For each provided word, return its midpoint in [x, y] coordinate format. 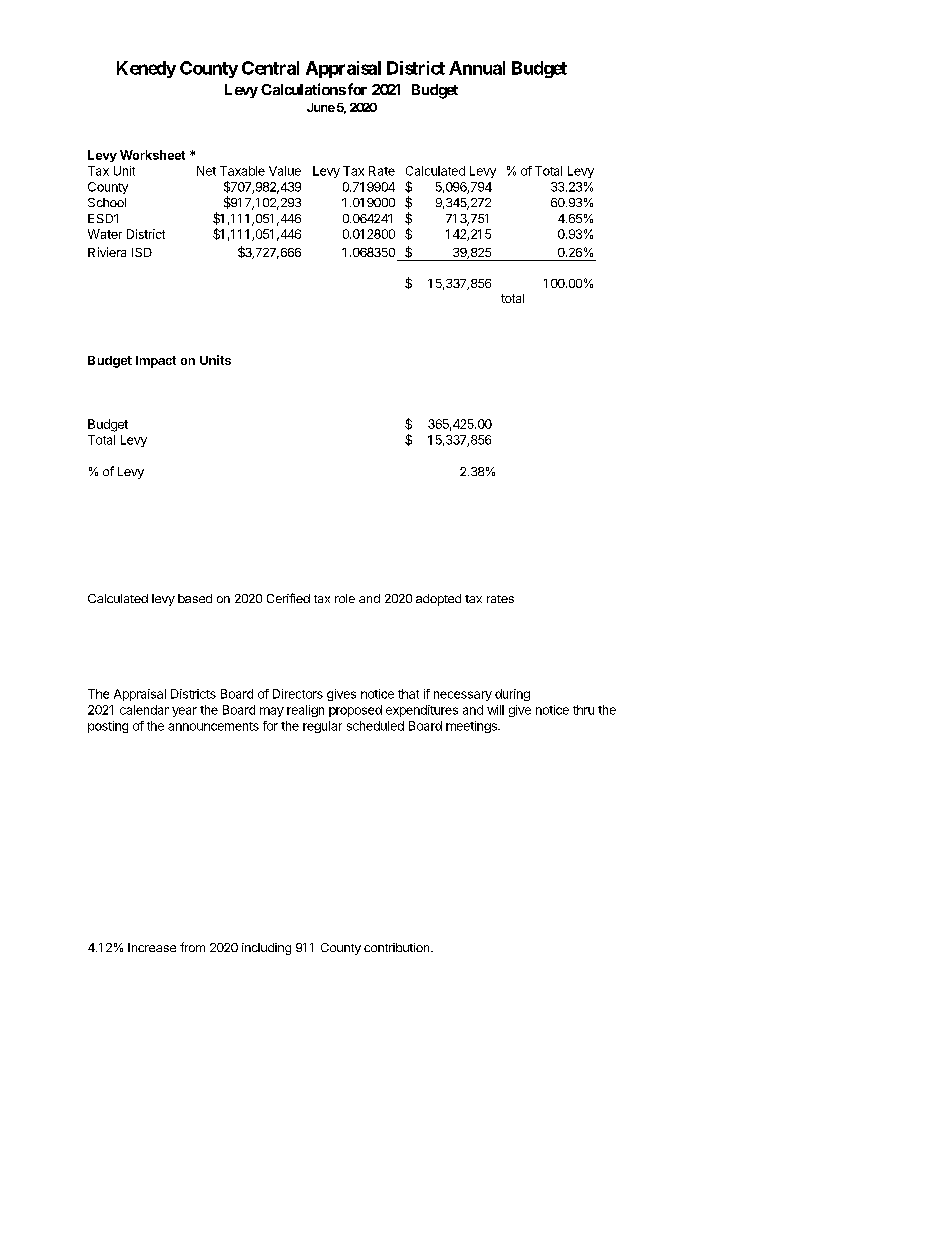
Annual [477, 68]
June [321, 107]
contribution [398, 947]
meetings [472, 727]
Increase [152, 947]
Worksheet [152, 155]
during [512, 695]
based [195, 598]
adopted [438, 600]
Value [285, 171]
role [345, 598]
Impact [156, 362]
